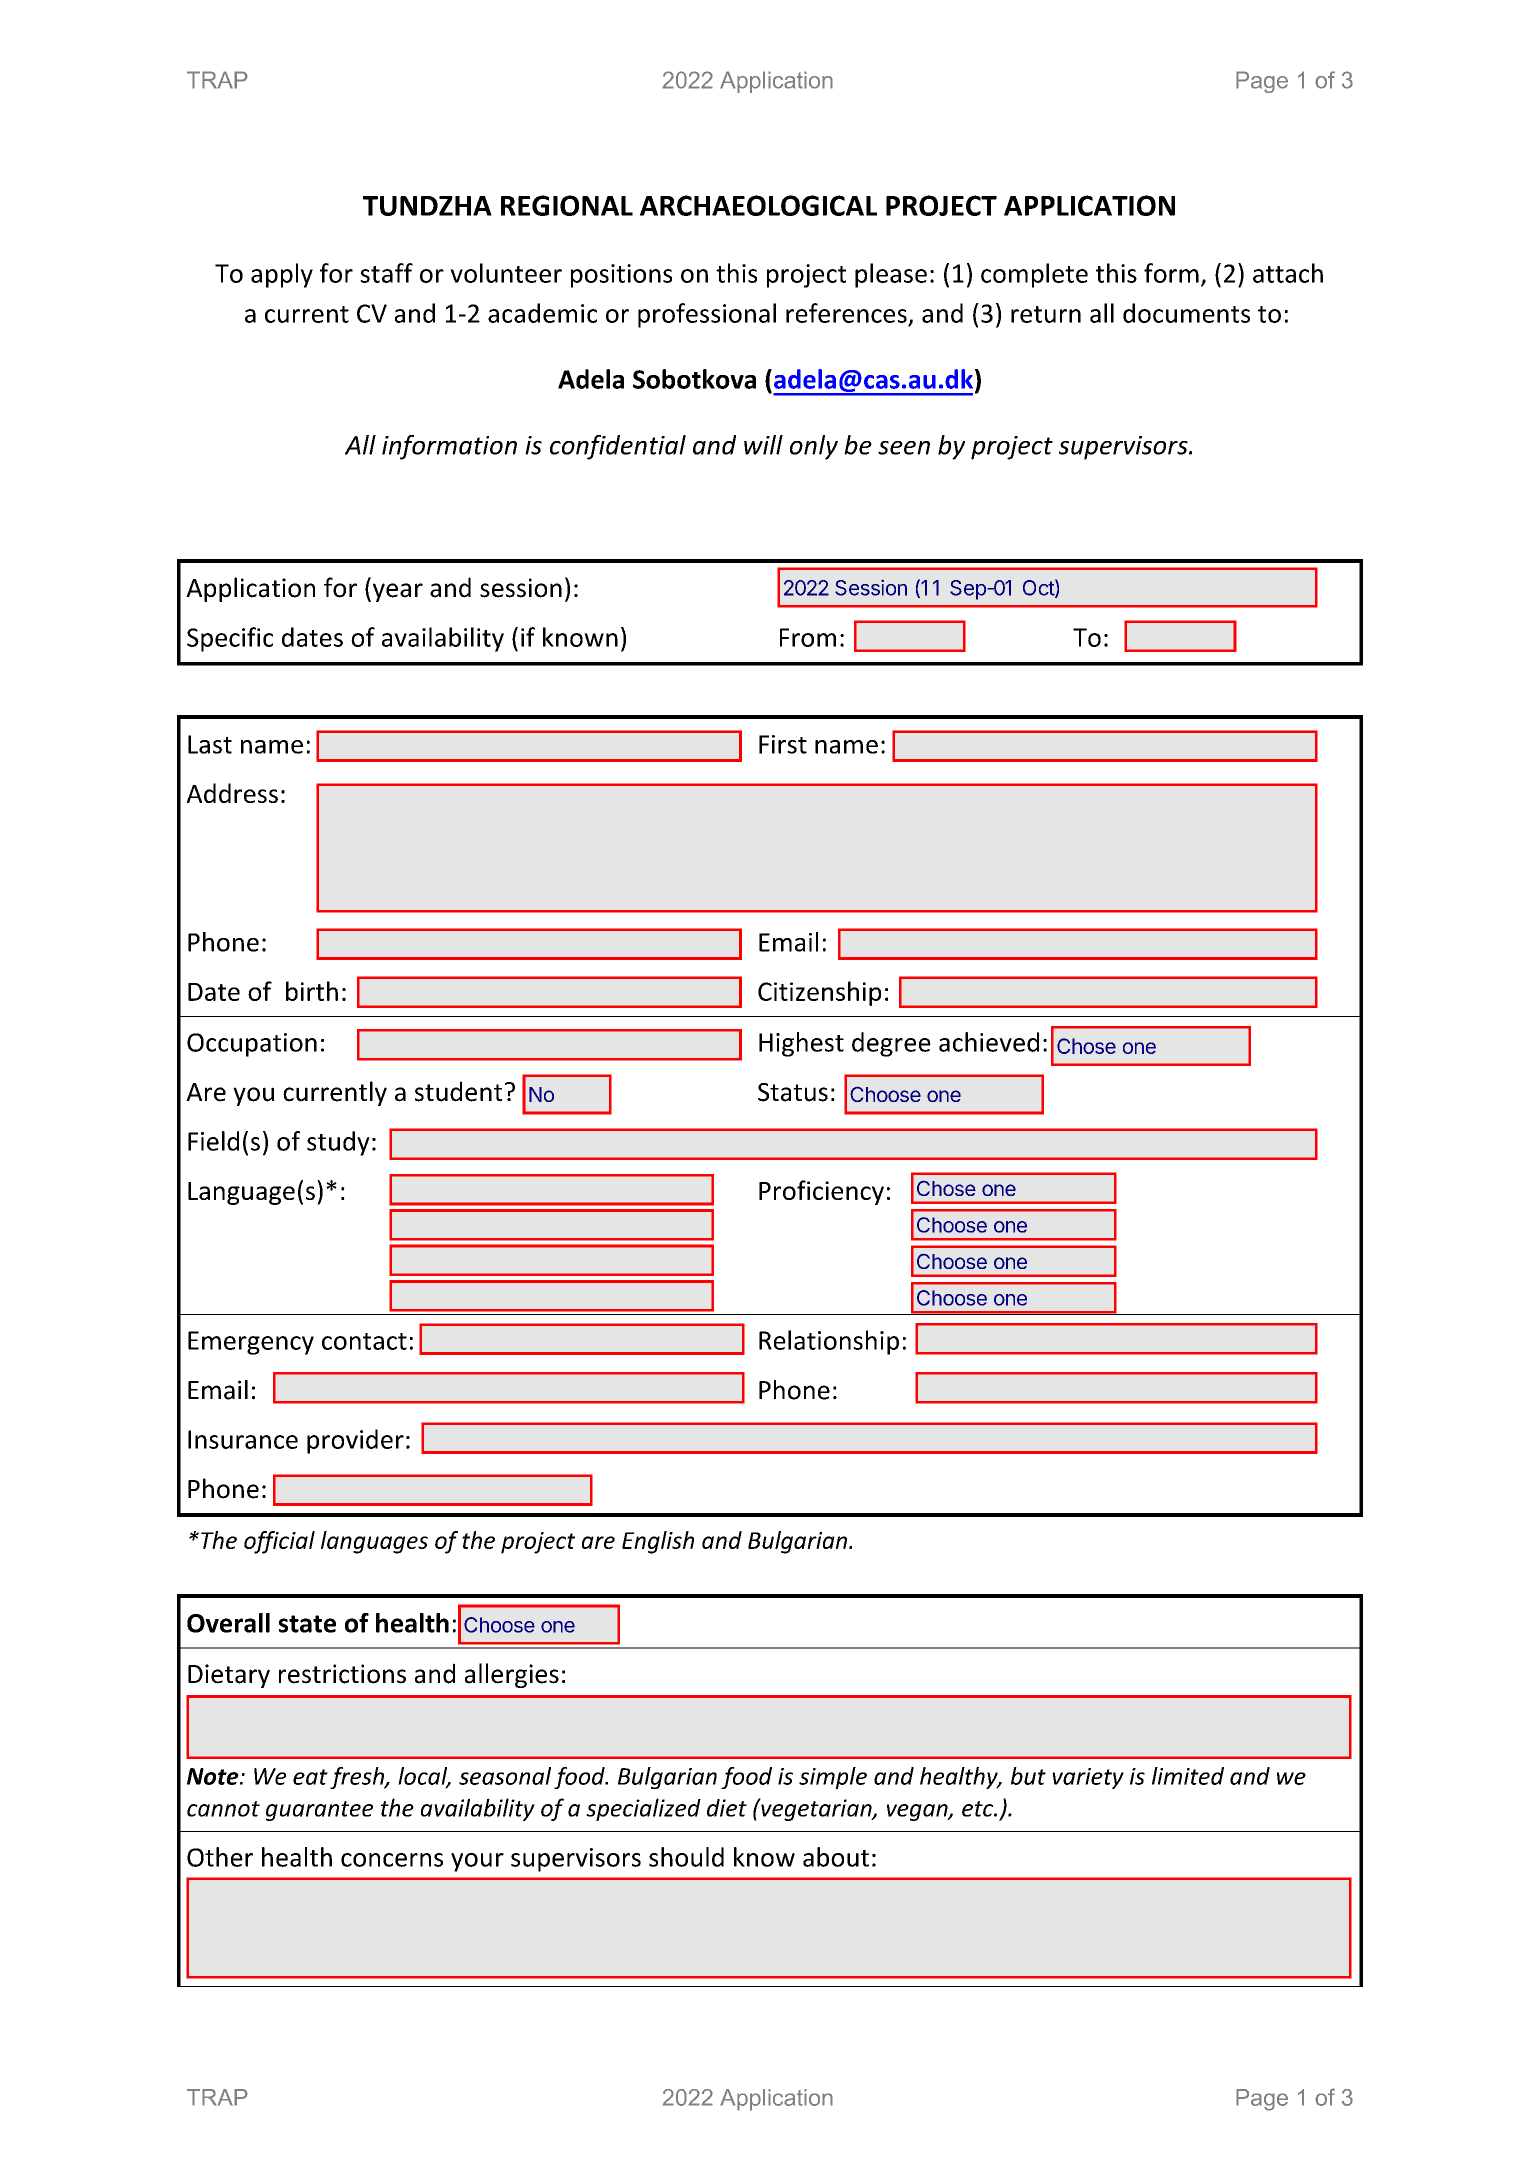 The width and height of the screenshot is (1540, 2178). What do you see at coordinates (1188, 1776) in the screenshot?
I see `limited` at bounding box center [1188, 1776].
